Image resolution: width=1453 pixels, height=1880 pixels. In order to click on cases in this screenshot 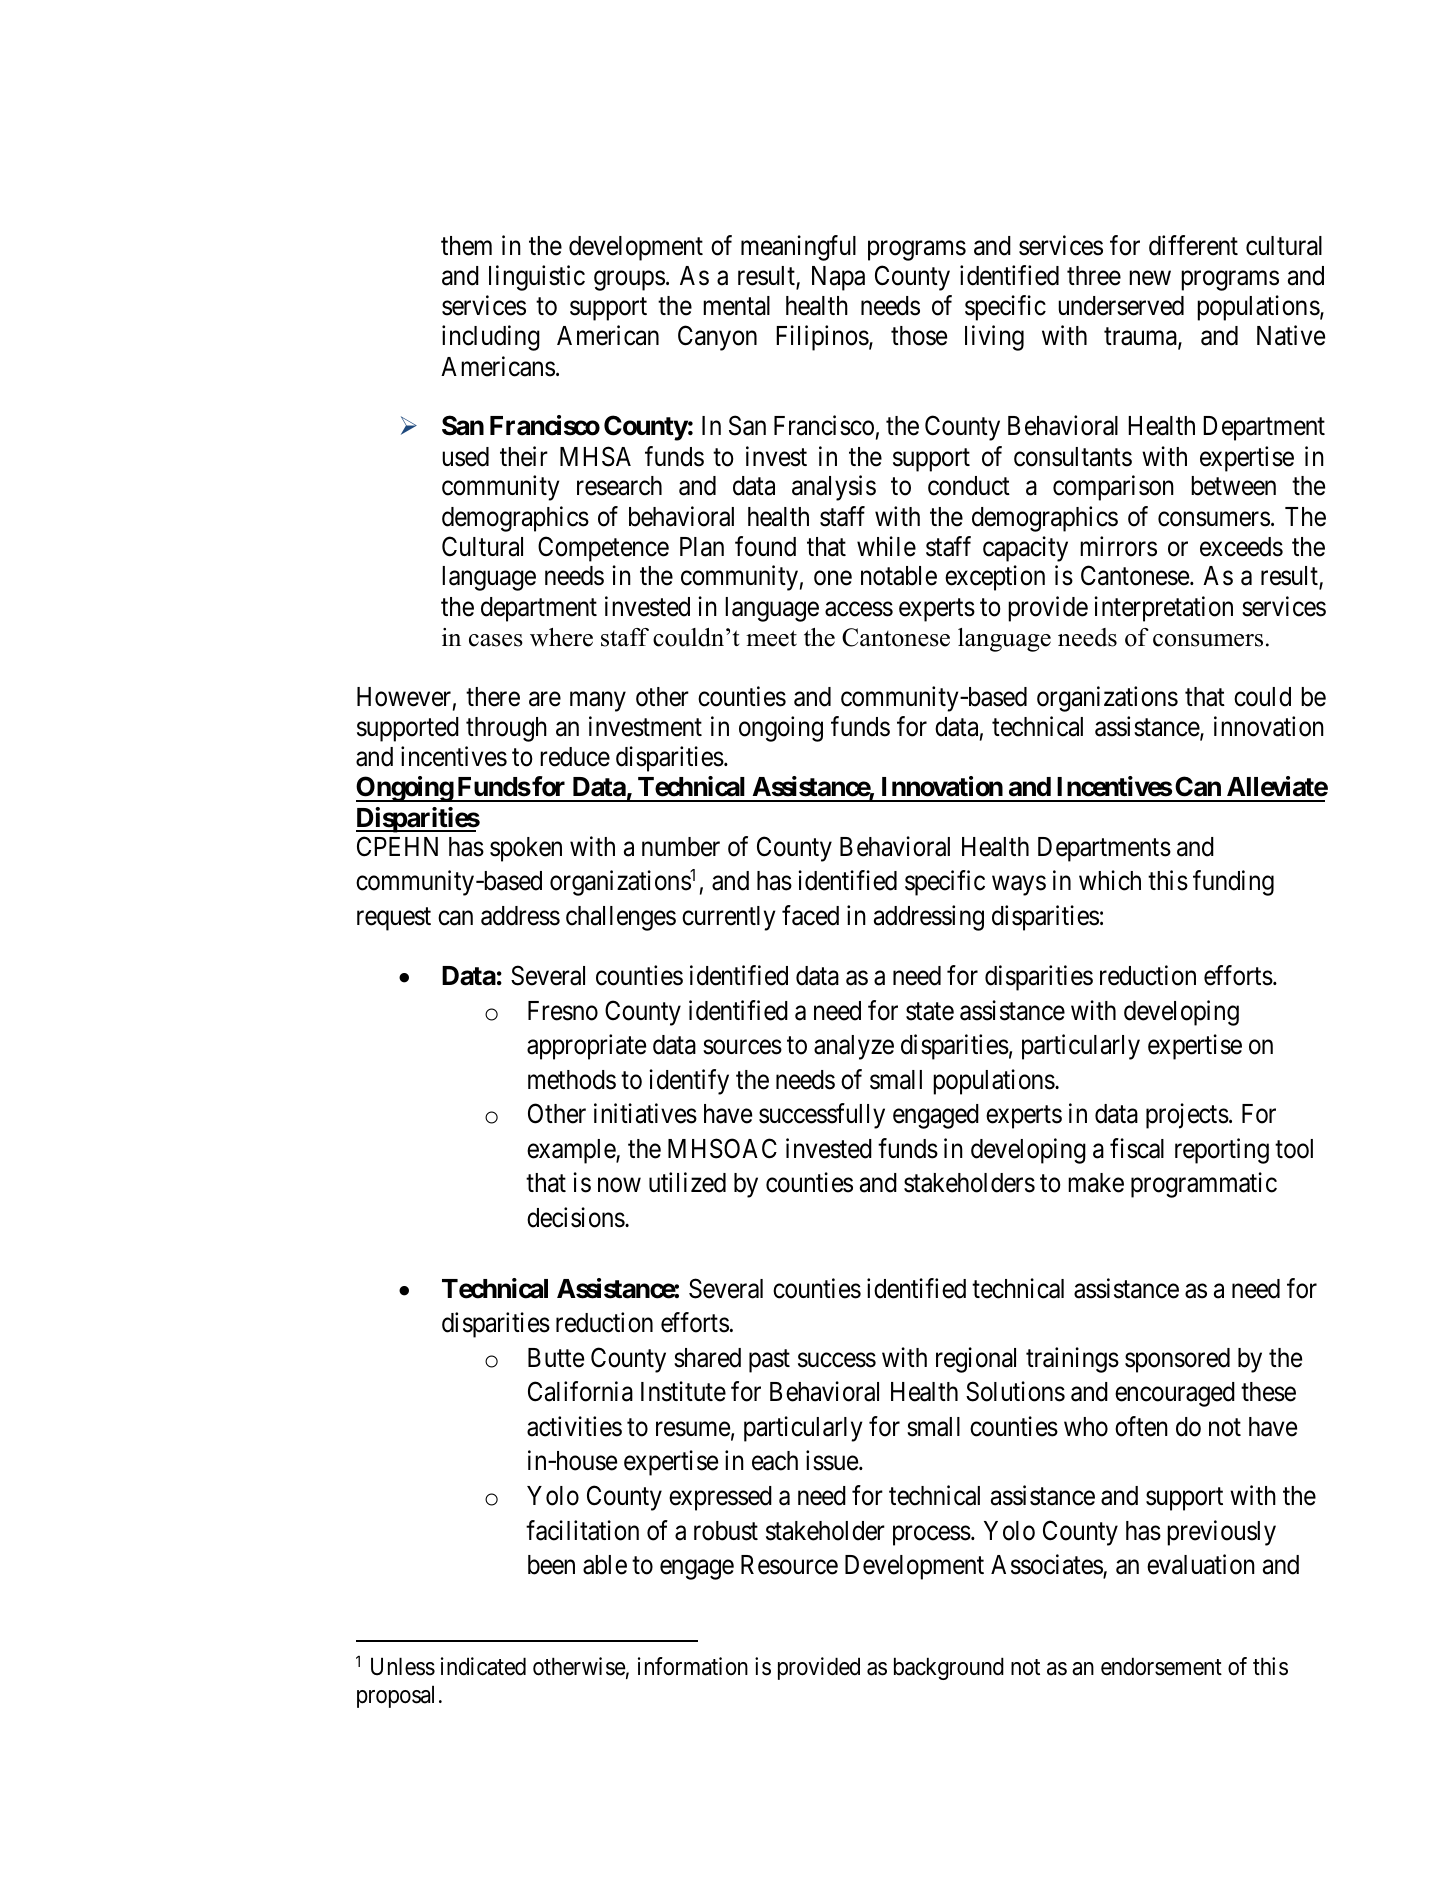, I will do `click(496, 640)`.
